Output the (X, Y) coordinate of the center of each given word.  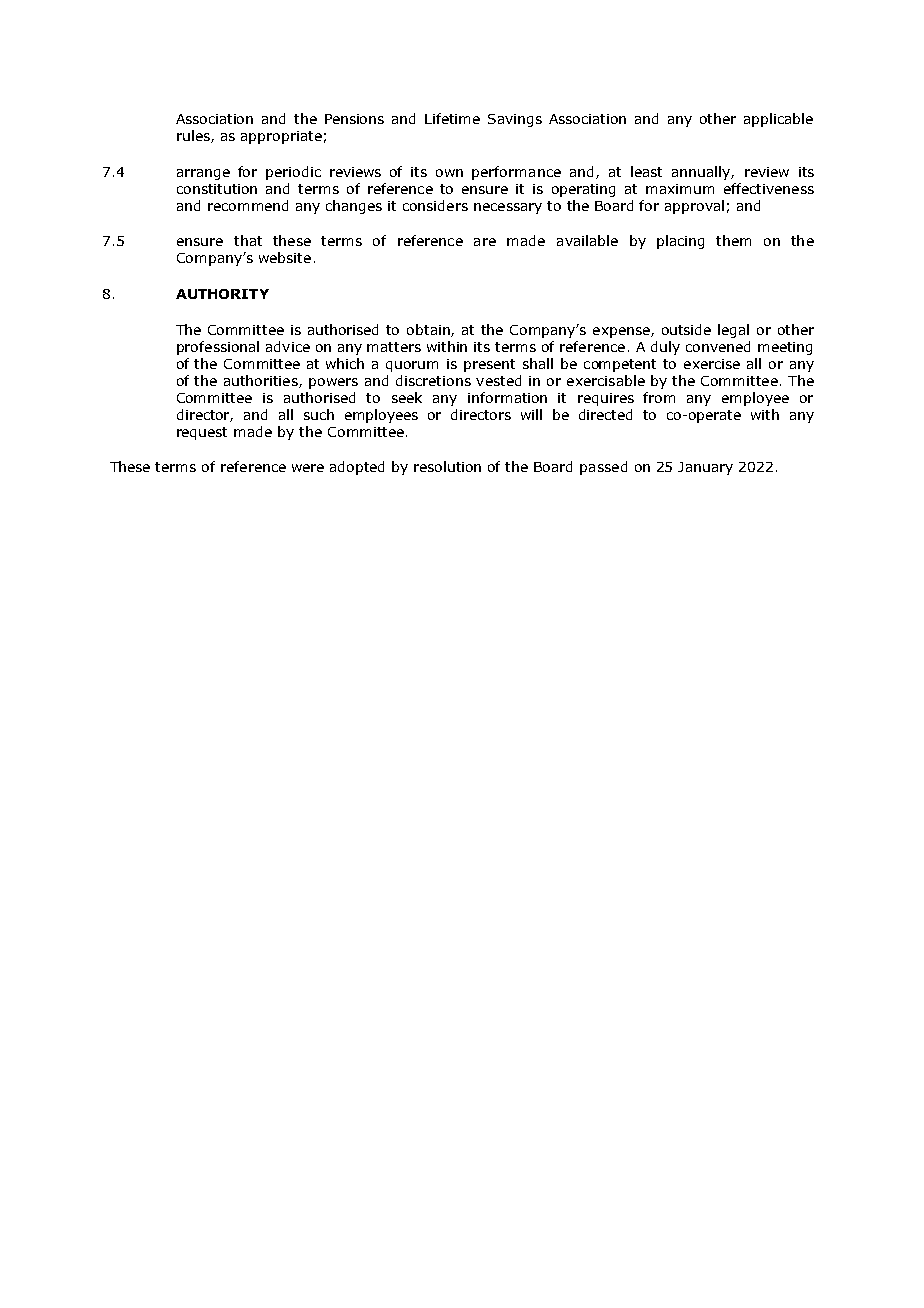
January (705, 468)
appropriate (281, 137)
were (308, 468)
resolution (447, 466)
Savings (515, 120)
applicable (778, 120)
